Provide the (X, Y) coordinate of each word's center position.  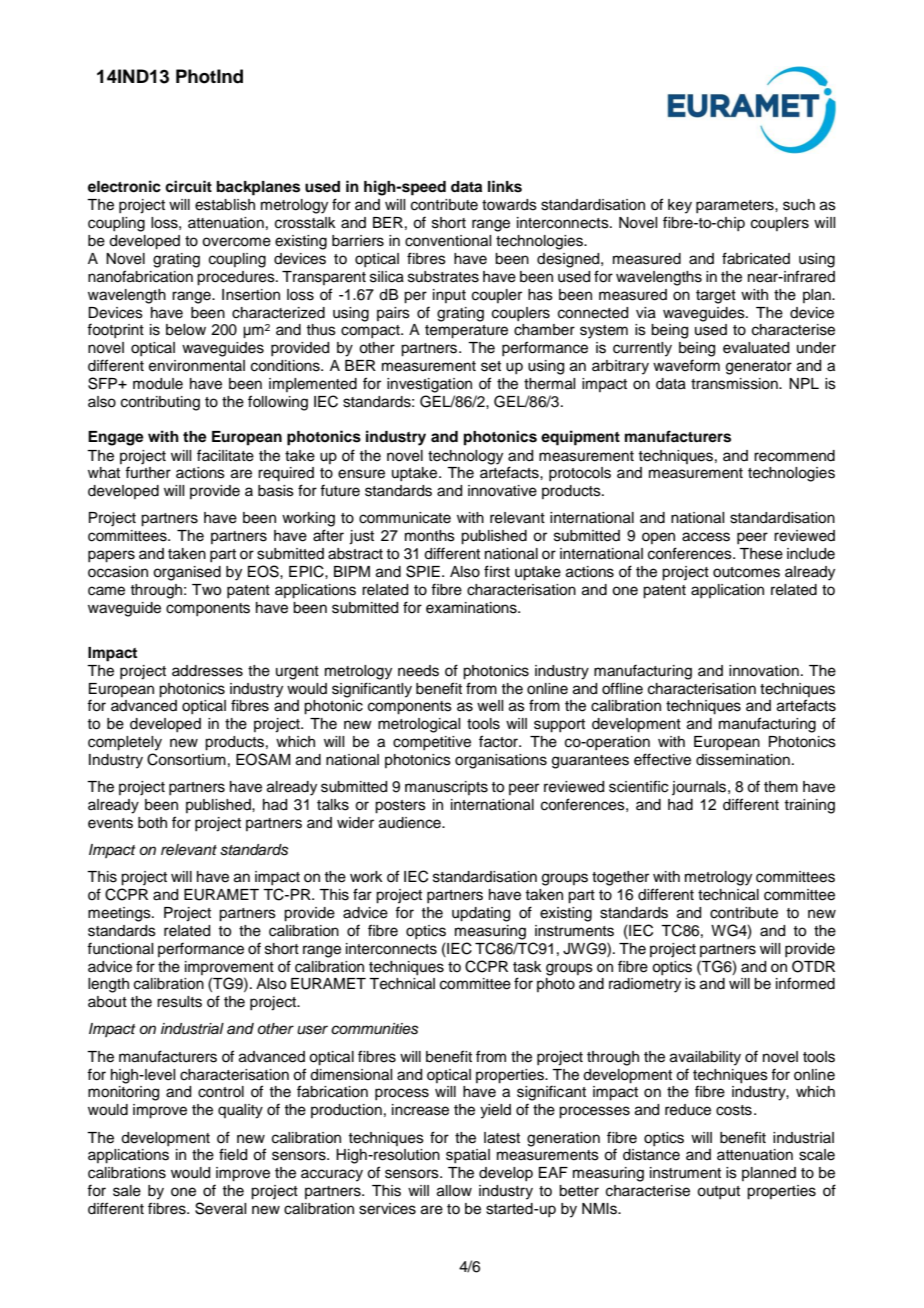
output (718, 1192)
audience (411, 823)
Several (220, 1208)
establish (225, 205)
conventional (448, 241)
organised (187, 573)
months (430, 536)
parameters (736, 206)
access (706, 537)
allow (454, 1191)
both (152, 823)
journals (699, 788)
